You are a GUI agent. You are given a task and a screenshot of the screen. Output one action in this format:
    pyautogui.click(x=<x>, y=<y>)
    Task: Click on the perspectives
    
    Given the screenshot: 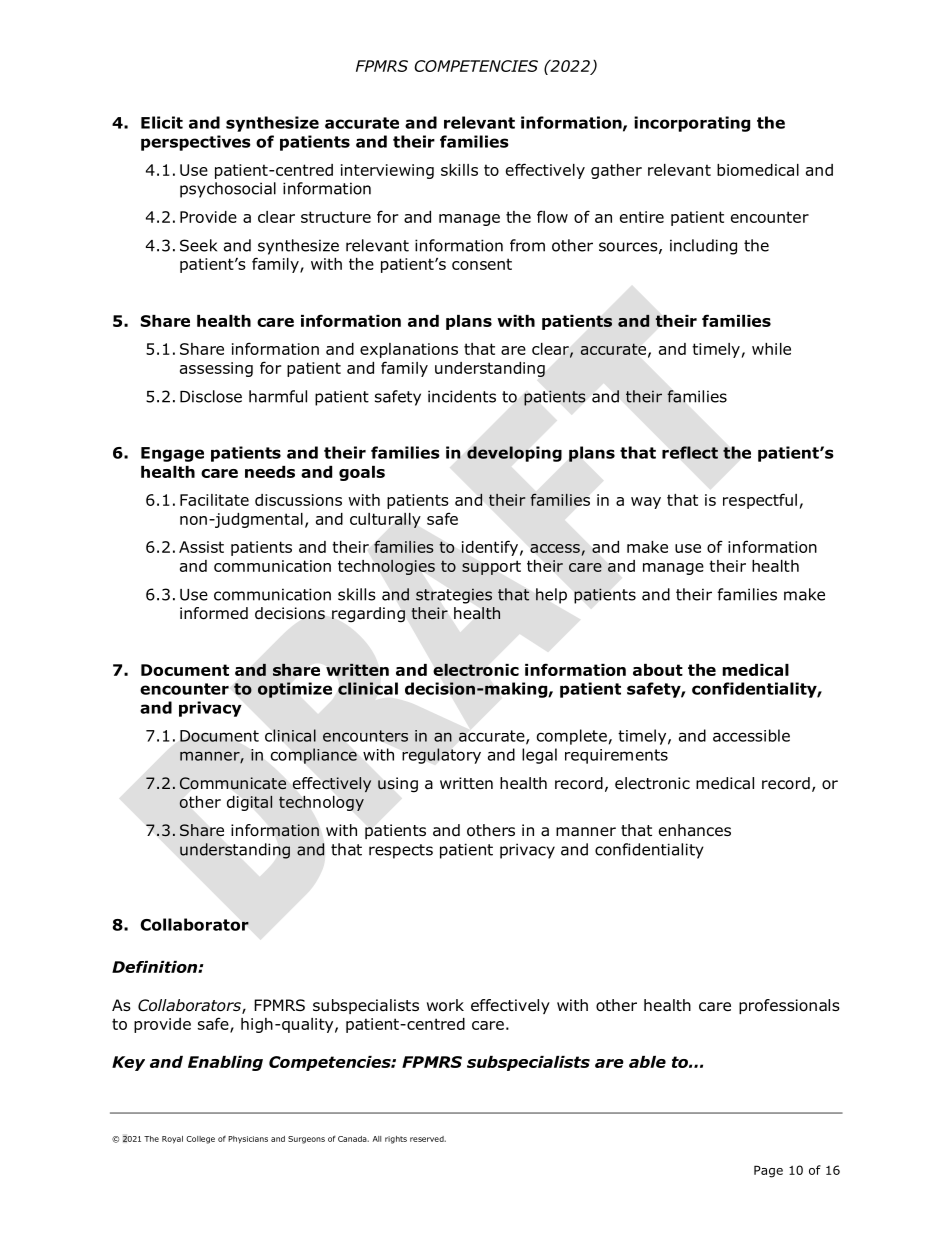 What is the action you would take?
    pyautogui.click(x=196, y=143)
